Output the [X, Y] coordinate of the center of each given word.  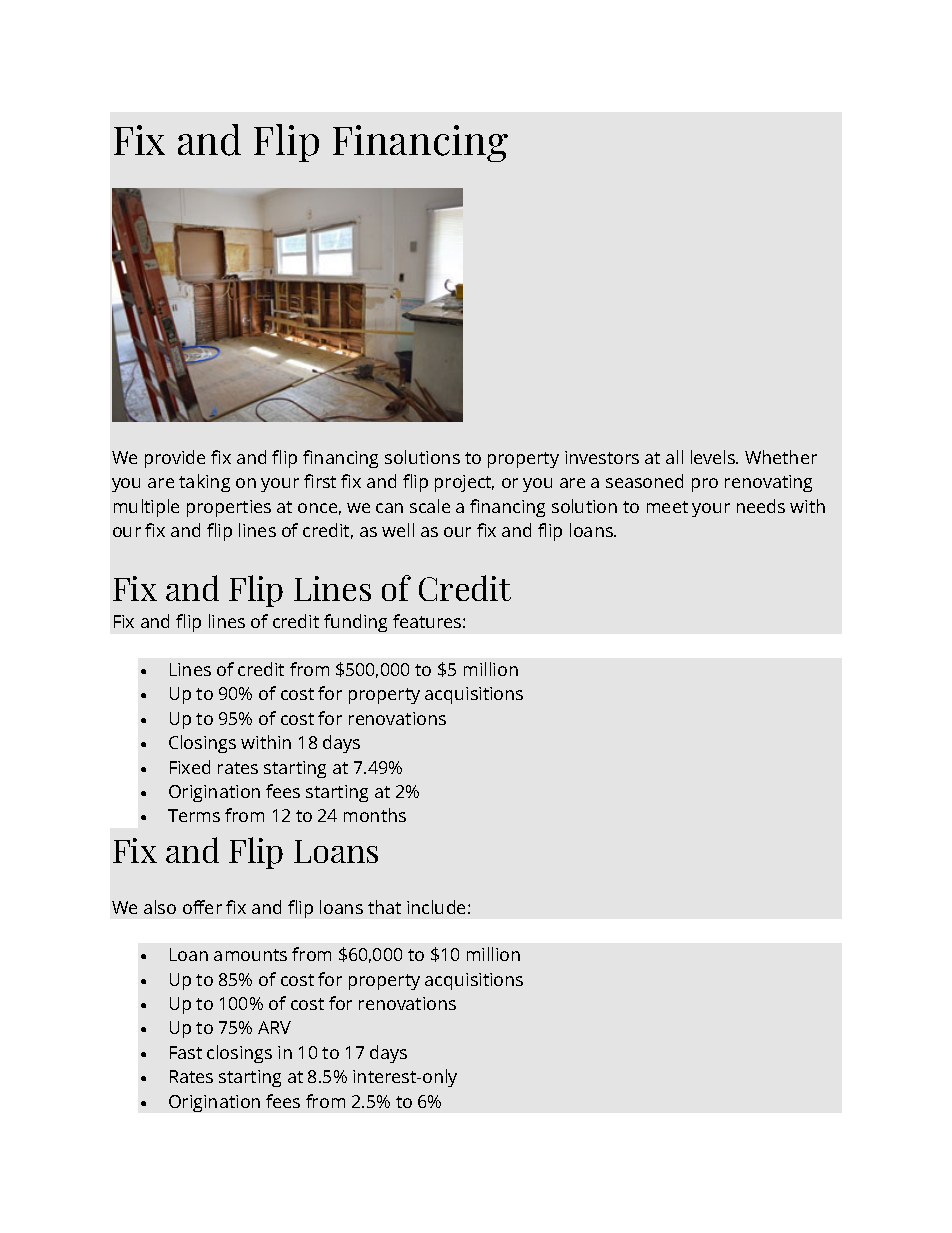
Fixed [190, 767]
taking [204, 483]
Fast [186, 1052]
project [464, 483]
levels [714, 457]
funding [355, 623]
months [375, 815]
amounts [250, 955]
